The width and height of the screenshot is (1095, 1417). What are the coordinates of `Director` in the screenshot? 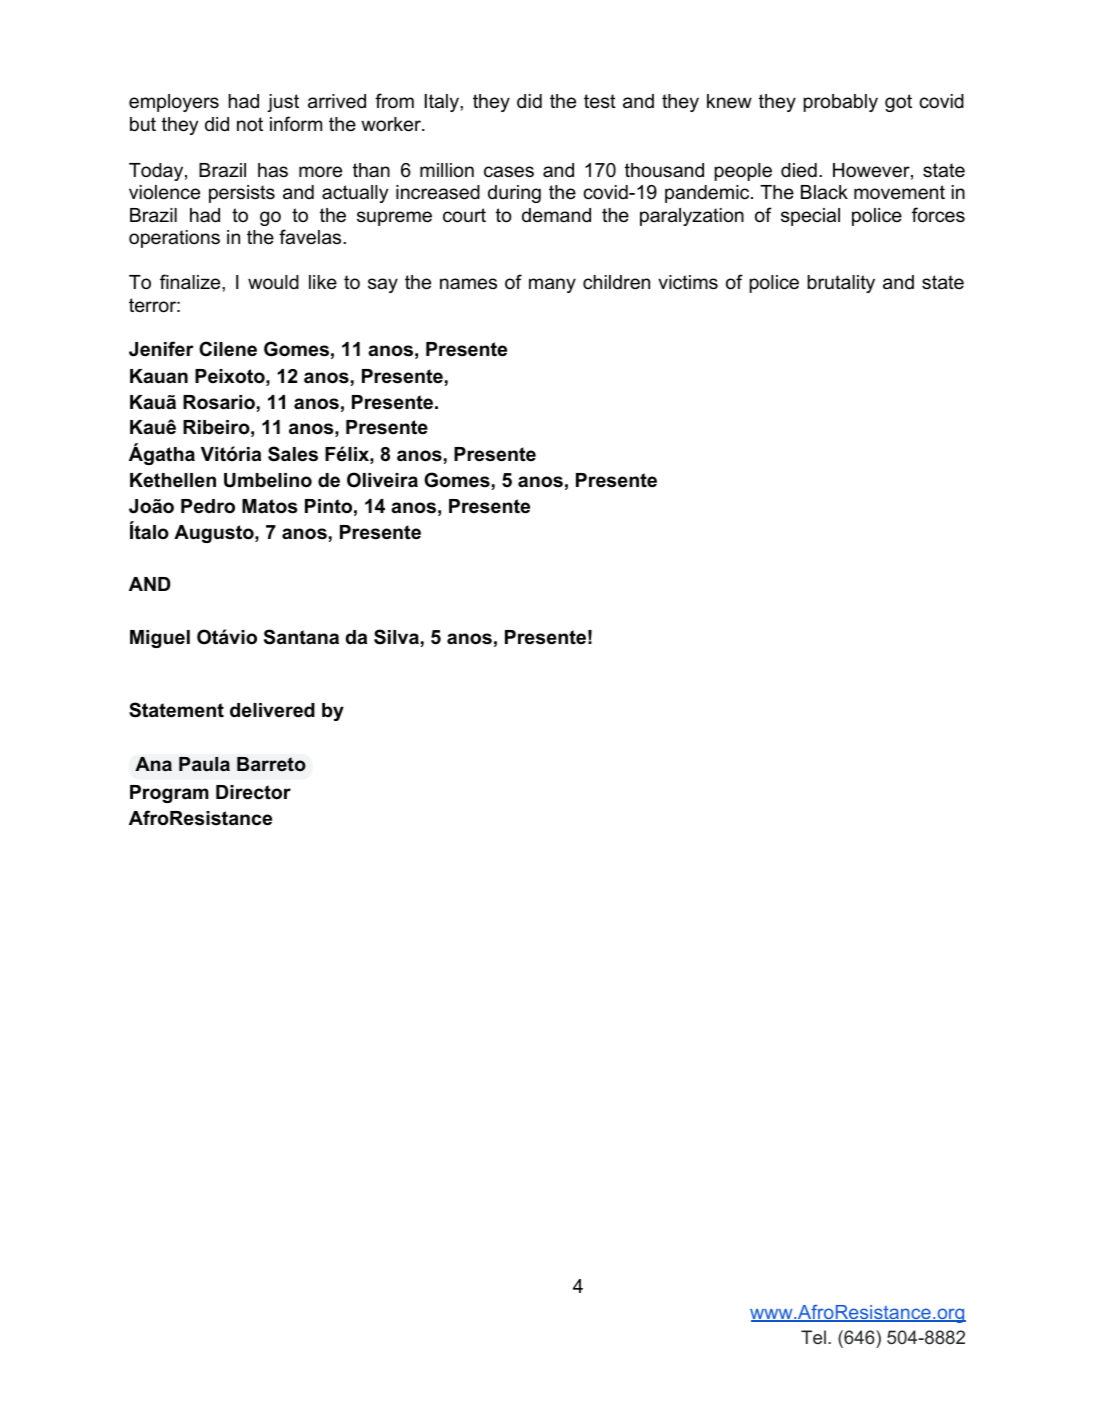 It's located at (253, 792).
